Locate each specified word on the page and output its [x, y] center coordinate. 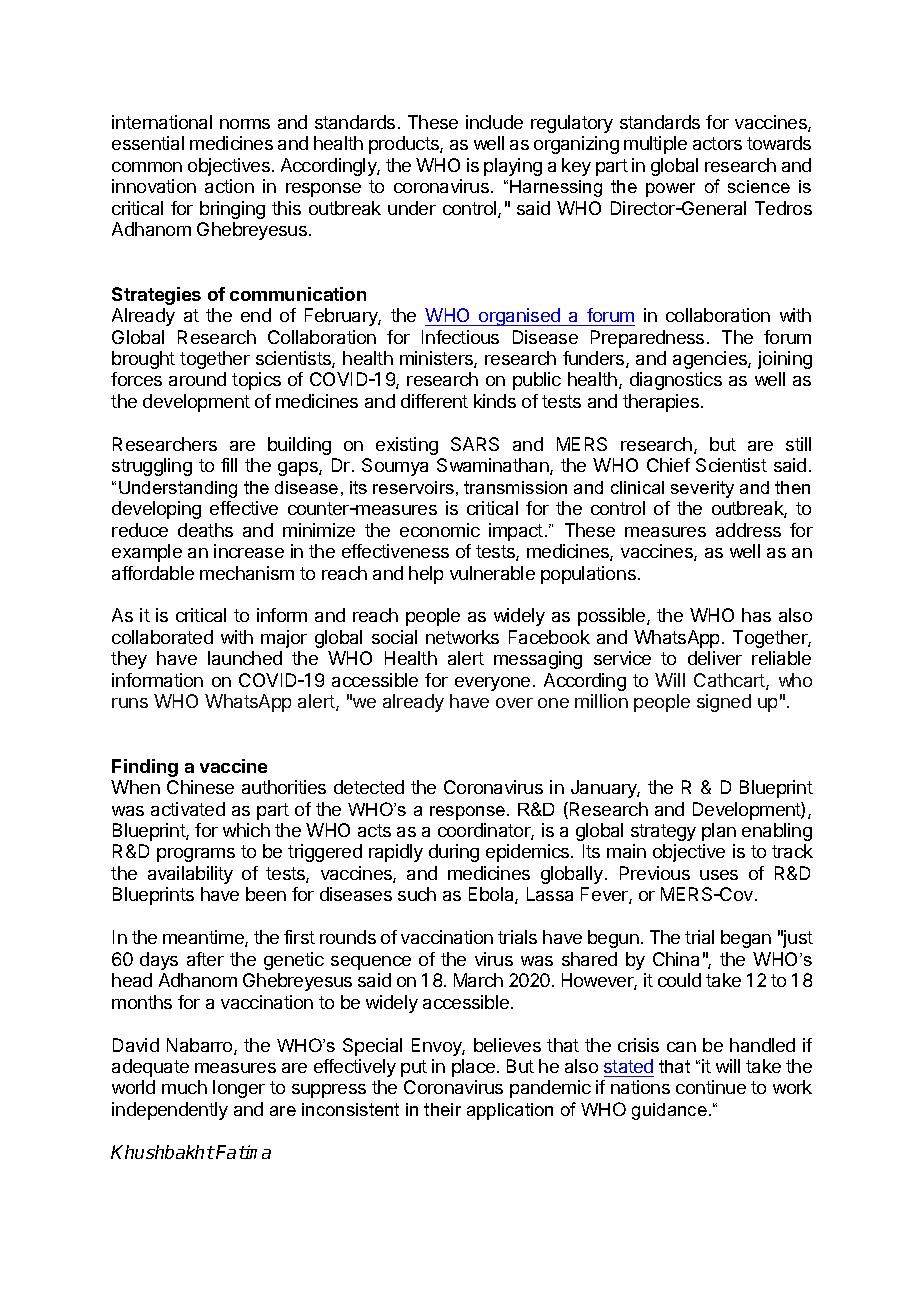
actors [717, 143]
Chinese [200, 787]
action [229, 186]
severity [702, 489]
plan [719, 832]
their [442, 1109]
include [494, 122]
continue [711, 1087]
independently [170, 1111]
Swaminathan [494, 466]
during [454, 853]
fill [229, 465]
